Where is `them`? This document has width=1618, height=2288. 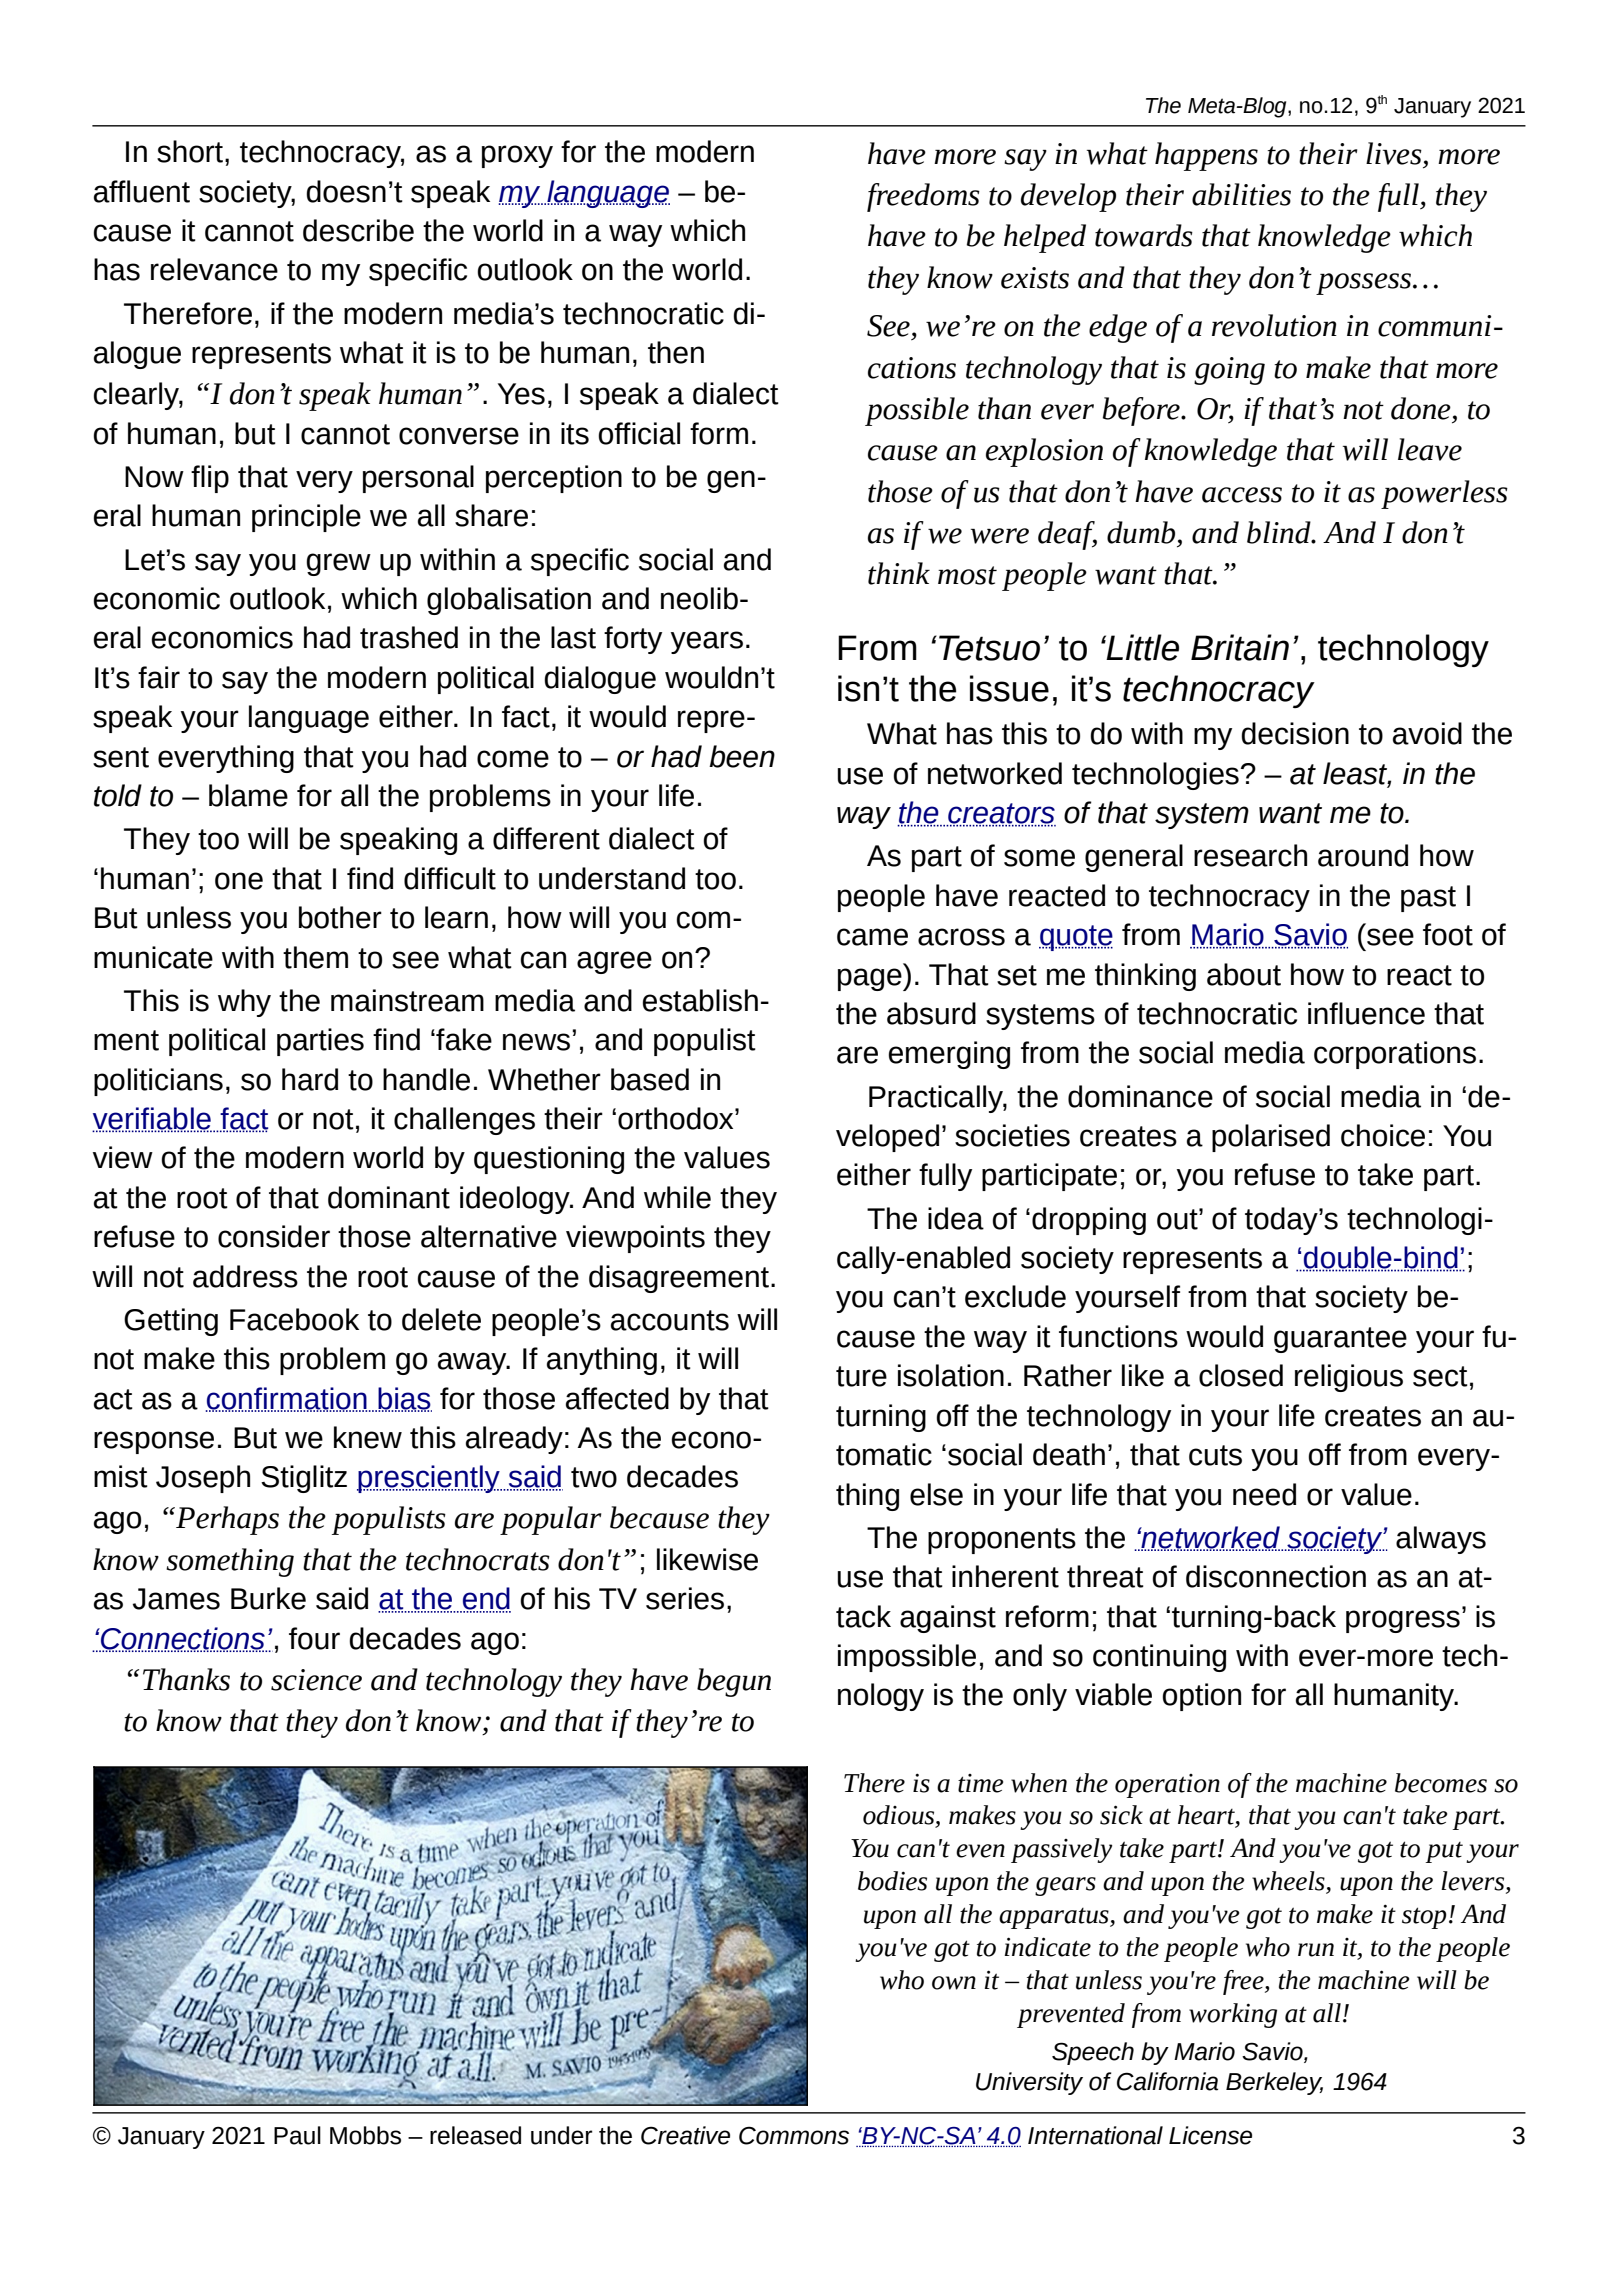 them is located at coordinates (315, 957).
